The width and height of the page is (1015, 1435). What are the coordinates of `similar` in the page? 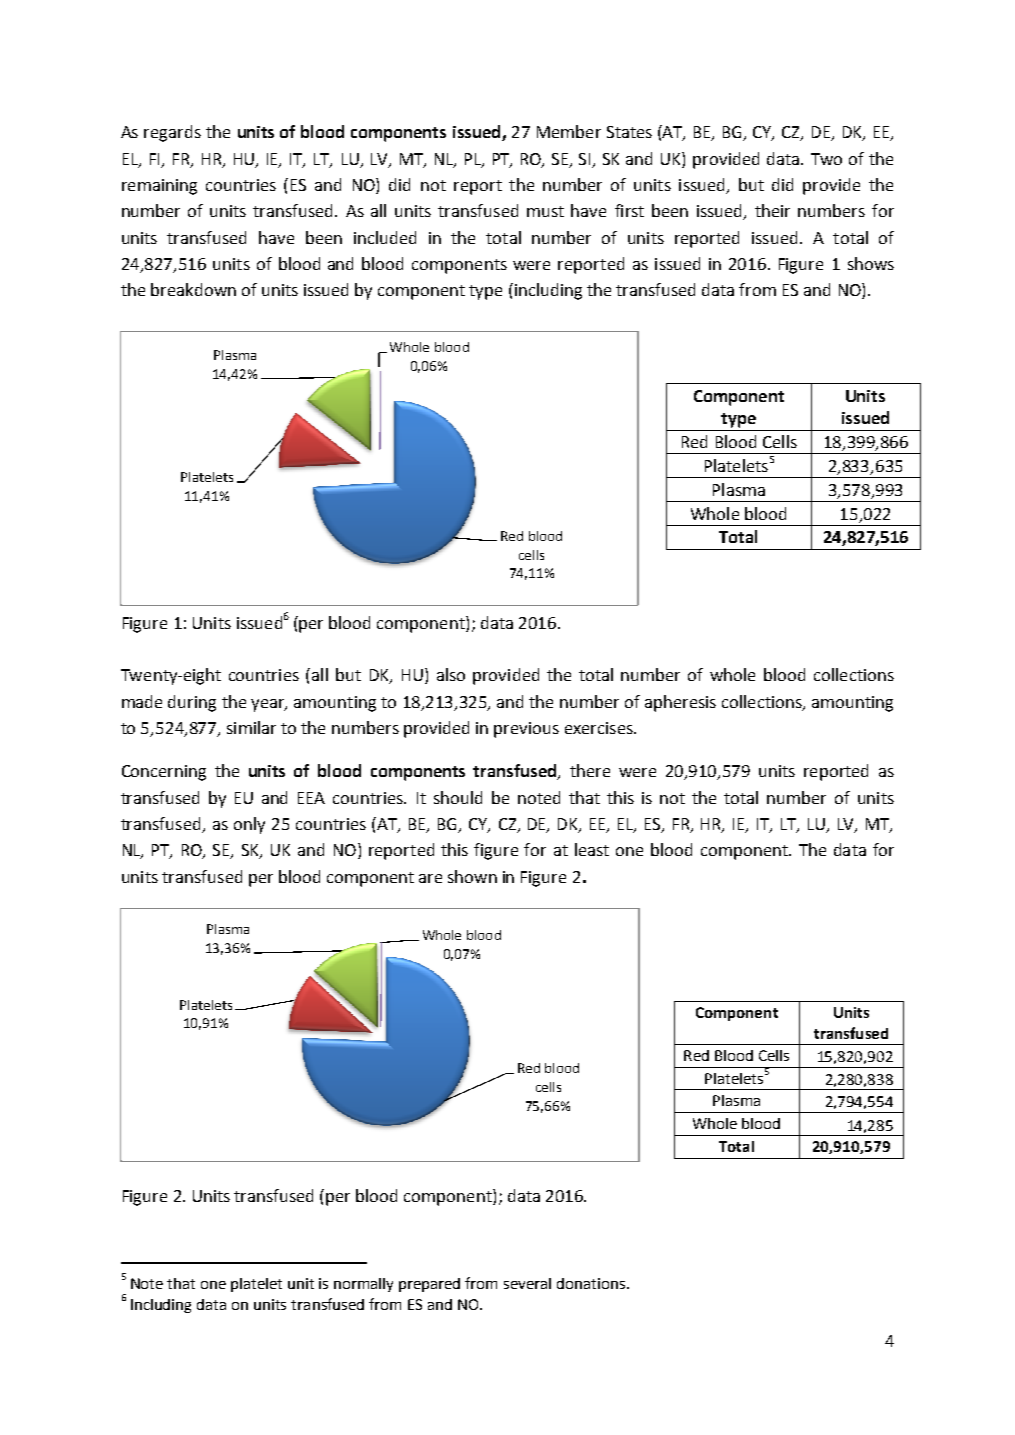 It's located at (251, 727).
